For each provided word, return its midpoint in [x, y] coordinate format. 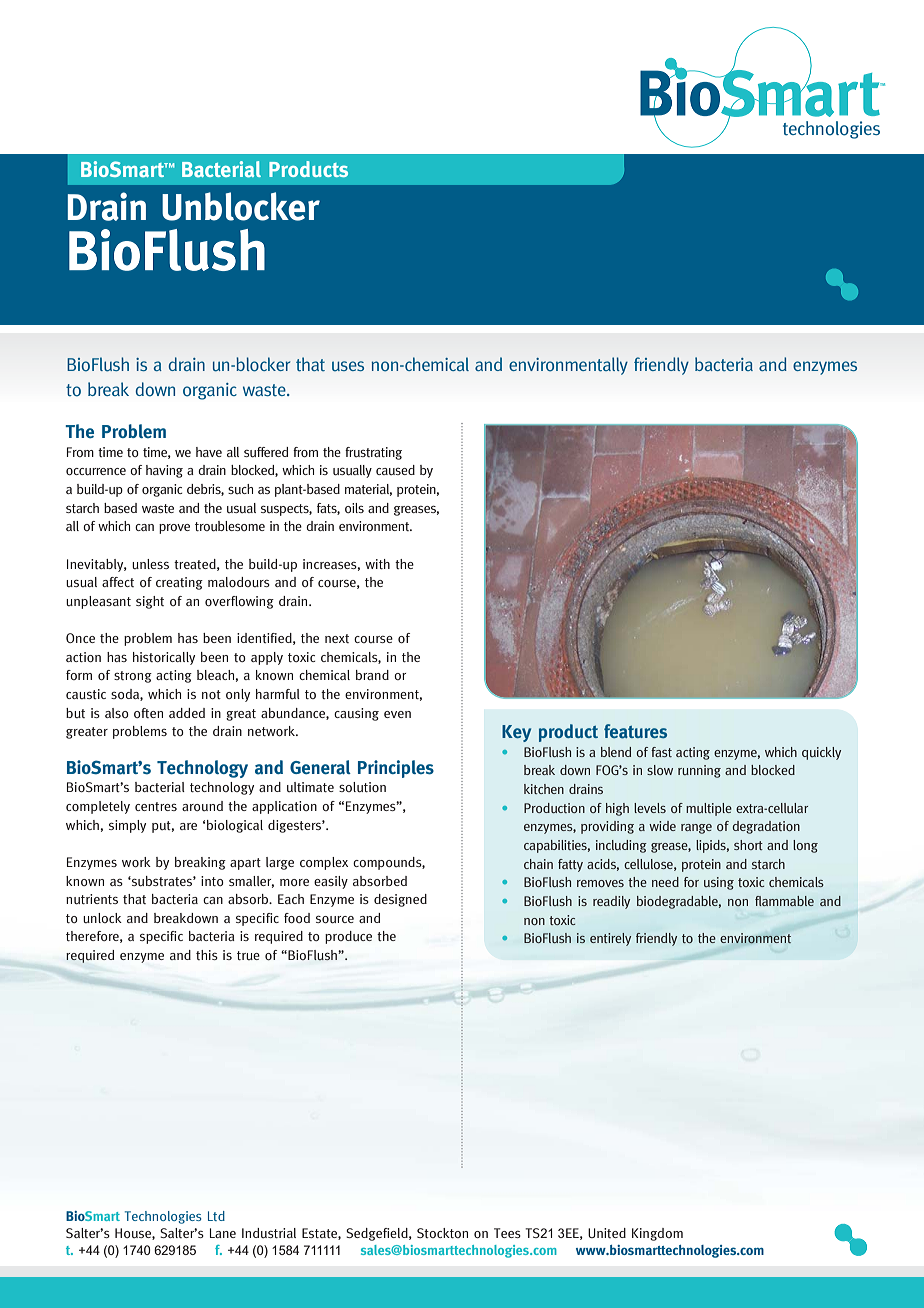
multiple [709, 809]
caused [395, 470]
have [209, 452]
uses [348, 366]
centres [156, 806]
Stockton [442, 1233]
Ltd [216, 1216]
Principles [396, 769]
